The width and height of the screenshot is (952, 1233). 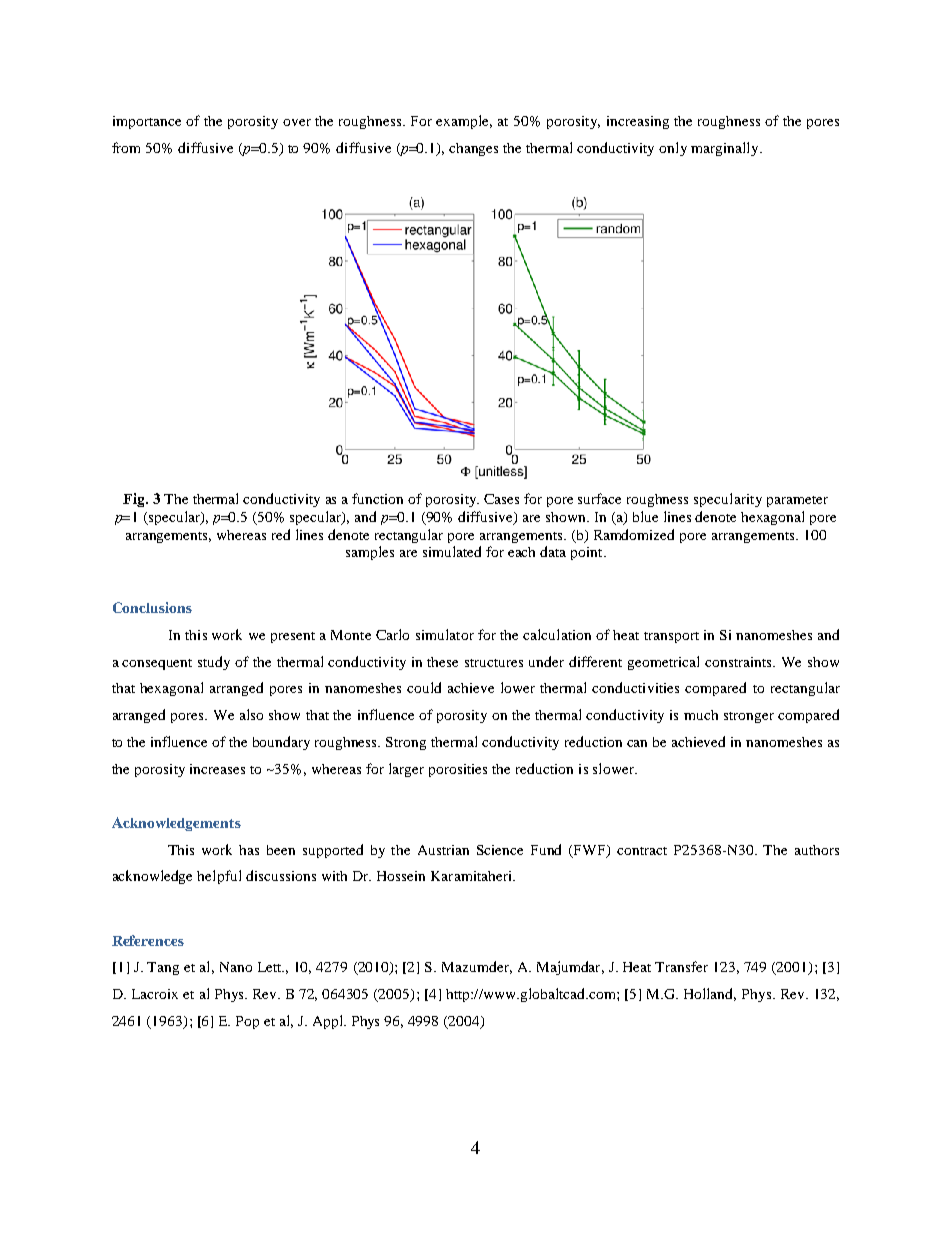 What do you see at coordinates (247, 1022) in the screenshot?
I see `Pop` at bounding box center [247, 1022].
